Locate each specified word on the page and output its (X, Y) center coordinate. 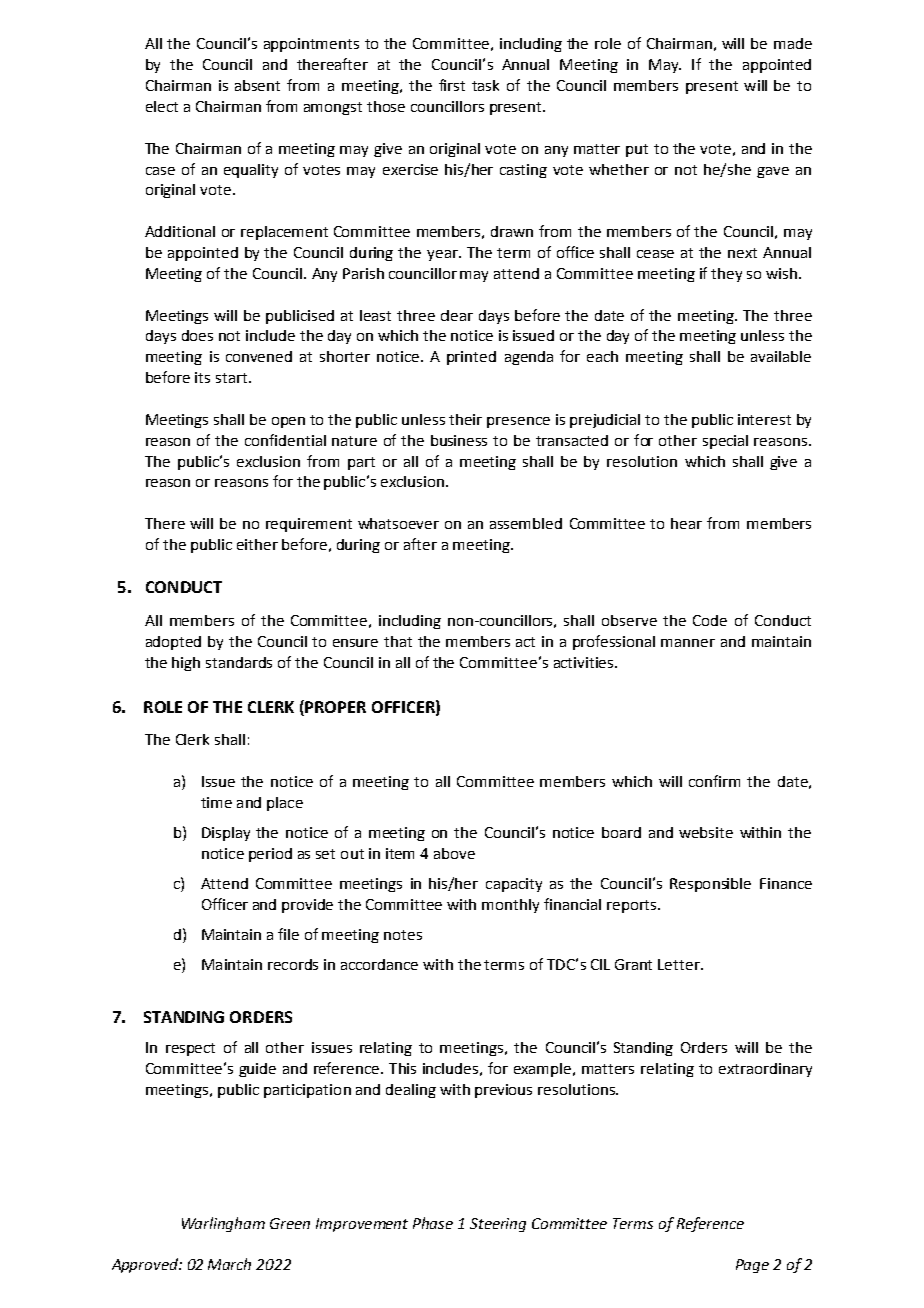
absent (257, 85)
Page (752, 1266)
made (793, 43)
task (485, 85)
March (229, 1264)
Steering (498, 1225)
